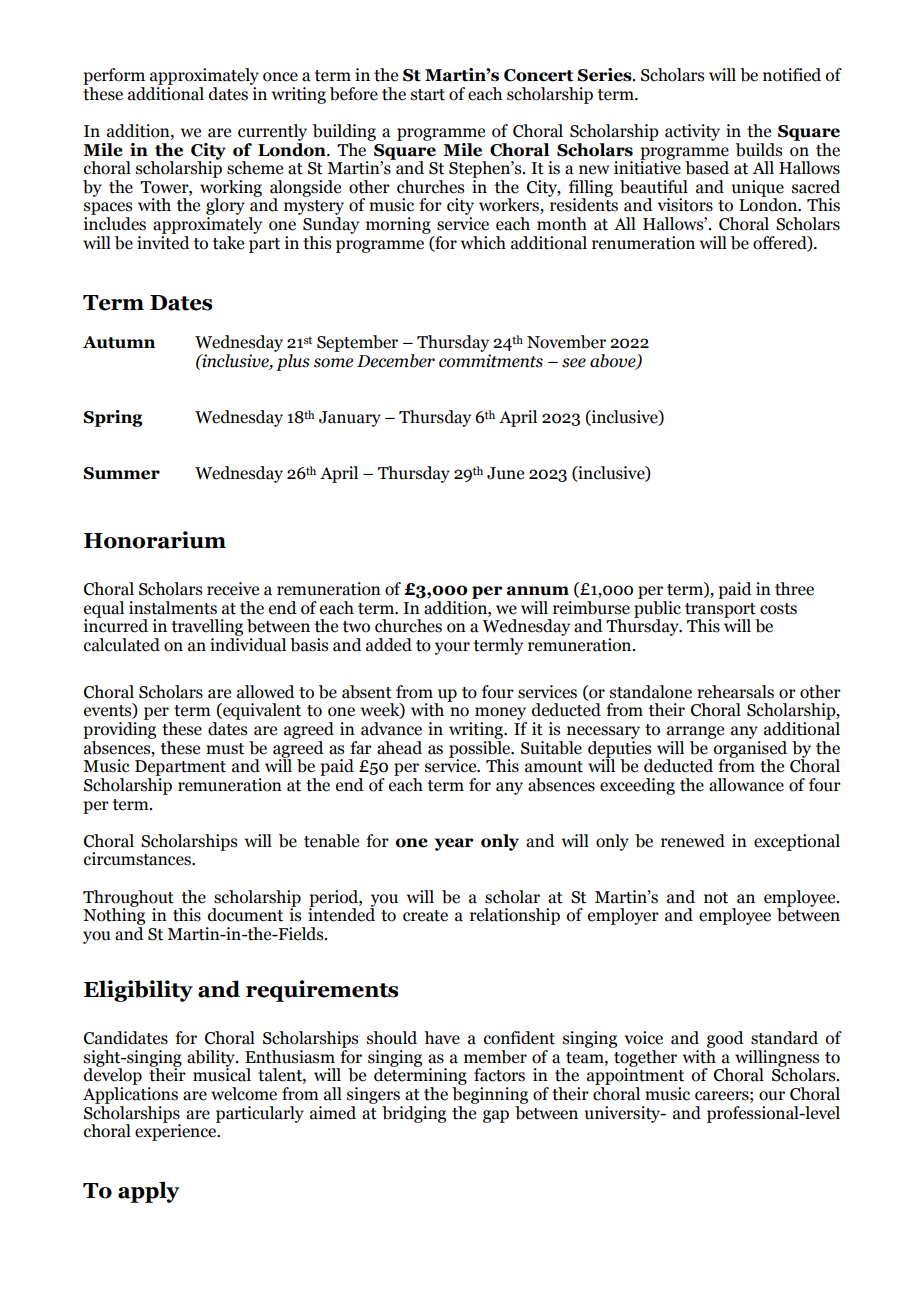 Image resolution: width=924 pixels, height=1308 pixels. What do you see at coordinates (746, 785) in the screenshot?
I see `allowance` at bounding box center [746, 785].
